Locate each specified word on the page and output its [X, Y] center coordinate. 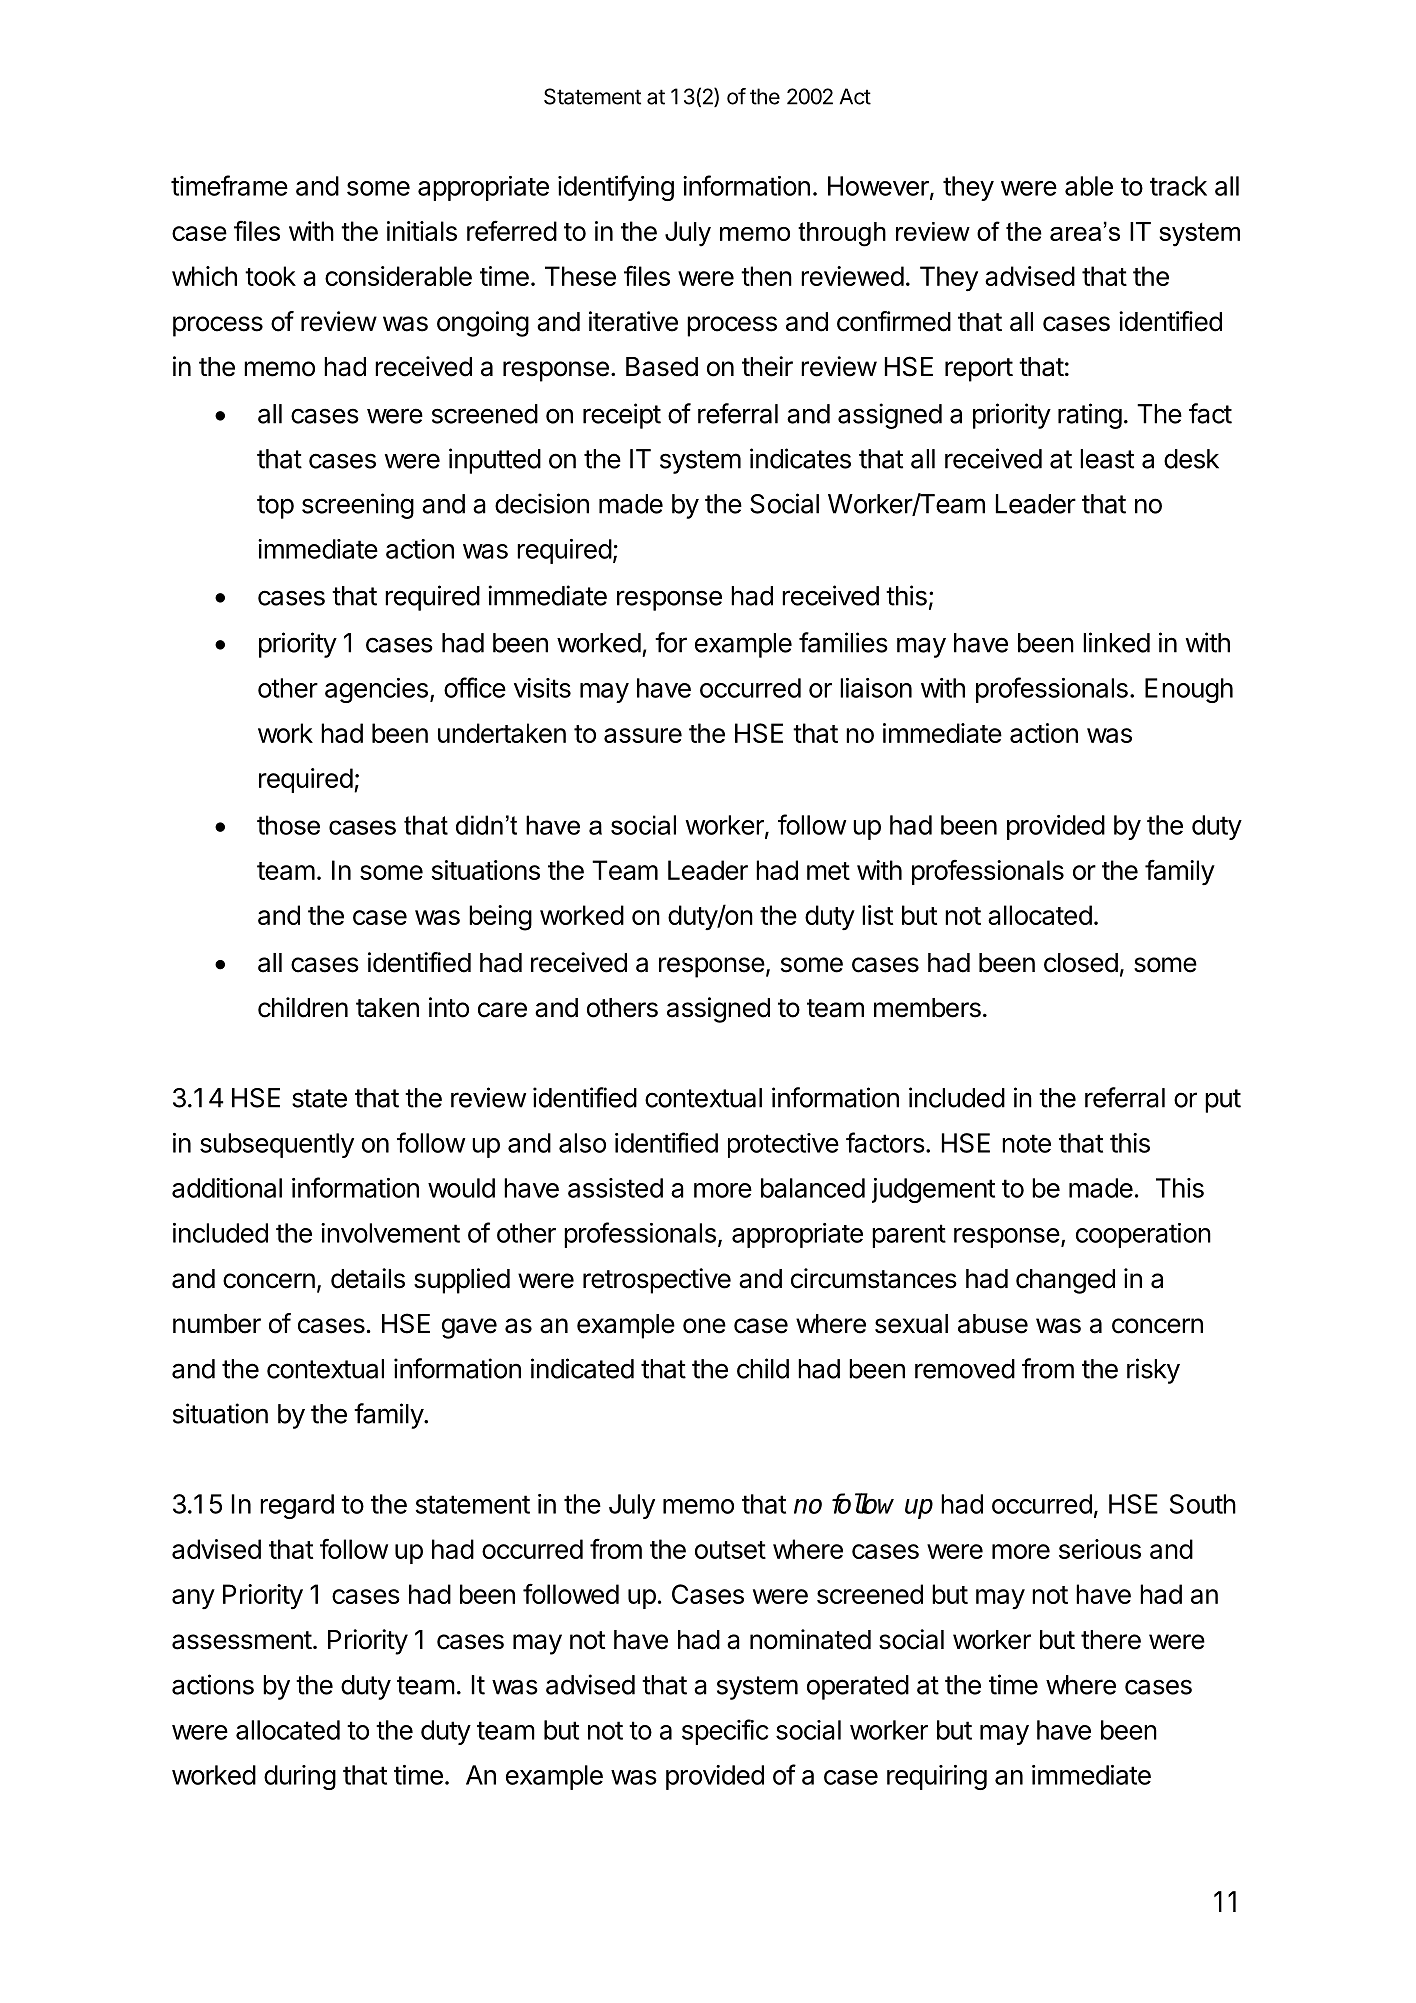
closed [1081, 963]
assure [643, 735]
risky [1153, 1371]
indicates [800, 458]
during [300, 1777]
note [1026, 1143]
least [1107, 459]
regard [297, 1506]
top [275, 507]
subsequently [277, 1145]
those [288, 825]
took [270, 276]
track [1178, 186]
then [766, 276]
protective [783, 1145]
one [704, 1326]
